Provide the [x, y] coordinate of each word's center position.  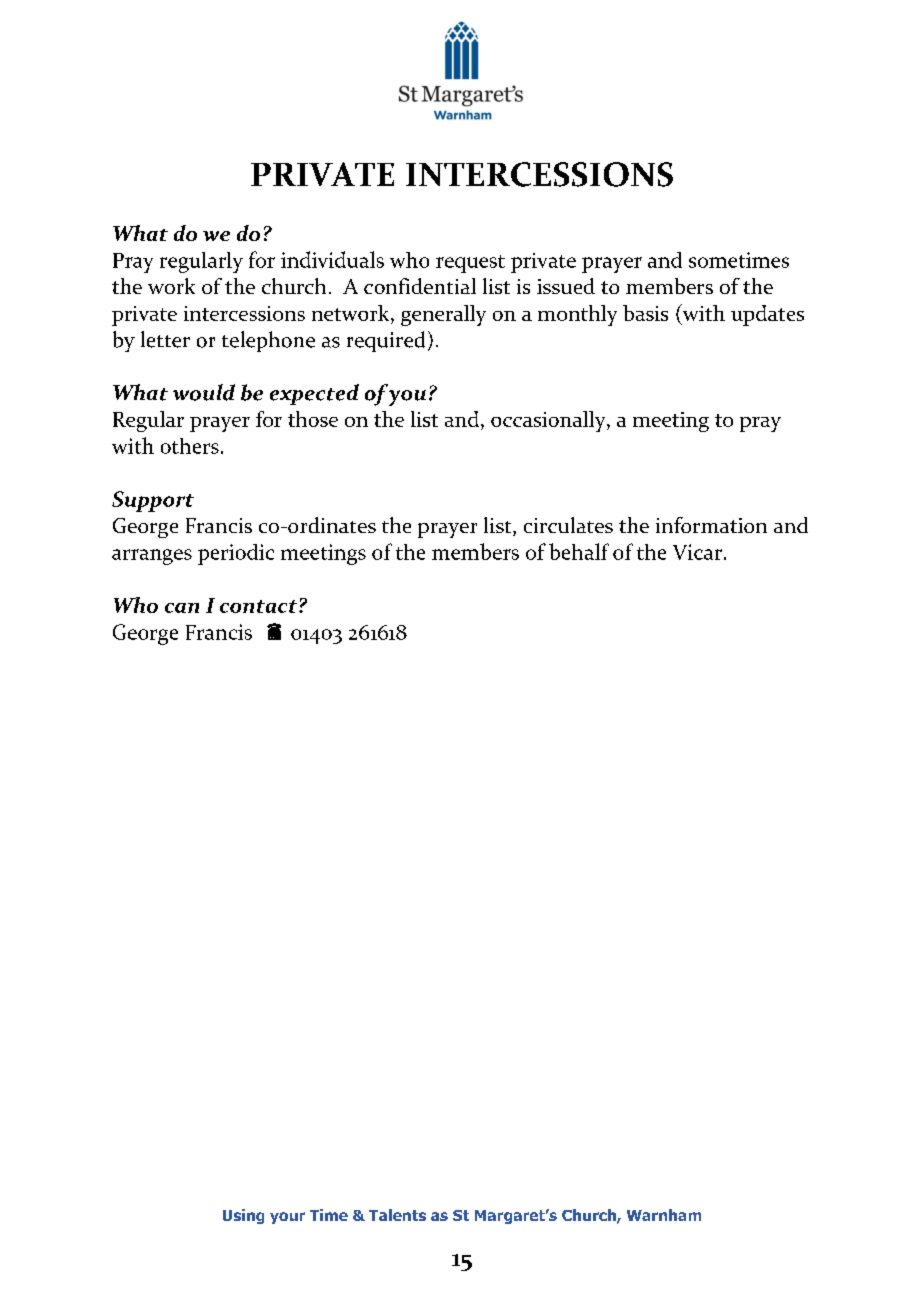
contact [258, 606]
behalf [579, 551]
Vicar [697, 552]
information [711, 525]
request [470, 264]
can [182, 608]
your [287, 1218]
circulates [568, 525]
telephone [268, 341]
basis [645, 313]
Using [243, 1216]
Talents [397, 1215]
